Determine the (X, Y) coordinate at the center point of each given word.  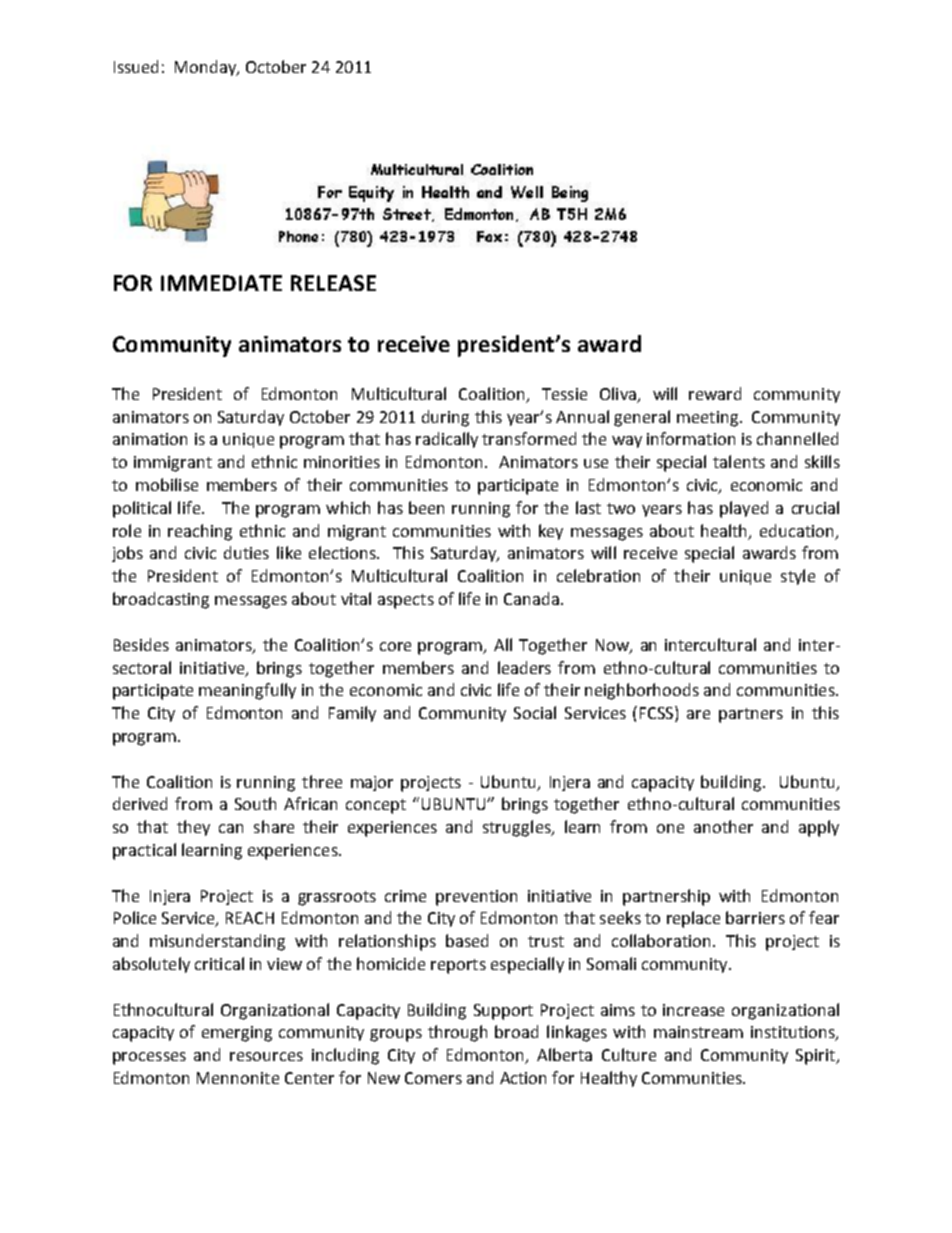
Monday (207, 68)
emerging (237, 1034)
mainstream (698, 1032)
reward (715, 393)
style (798, 577)
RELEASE (333, 283)
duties (246, 552)
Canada (531, 598)
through (457, 1033)
